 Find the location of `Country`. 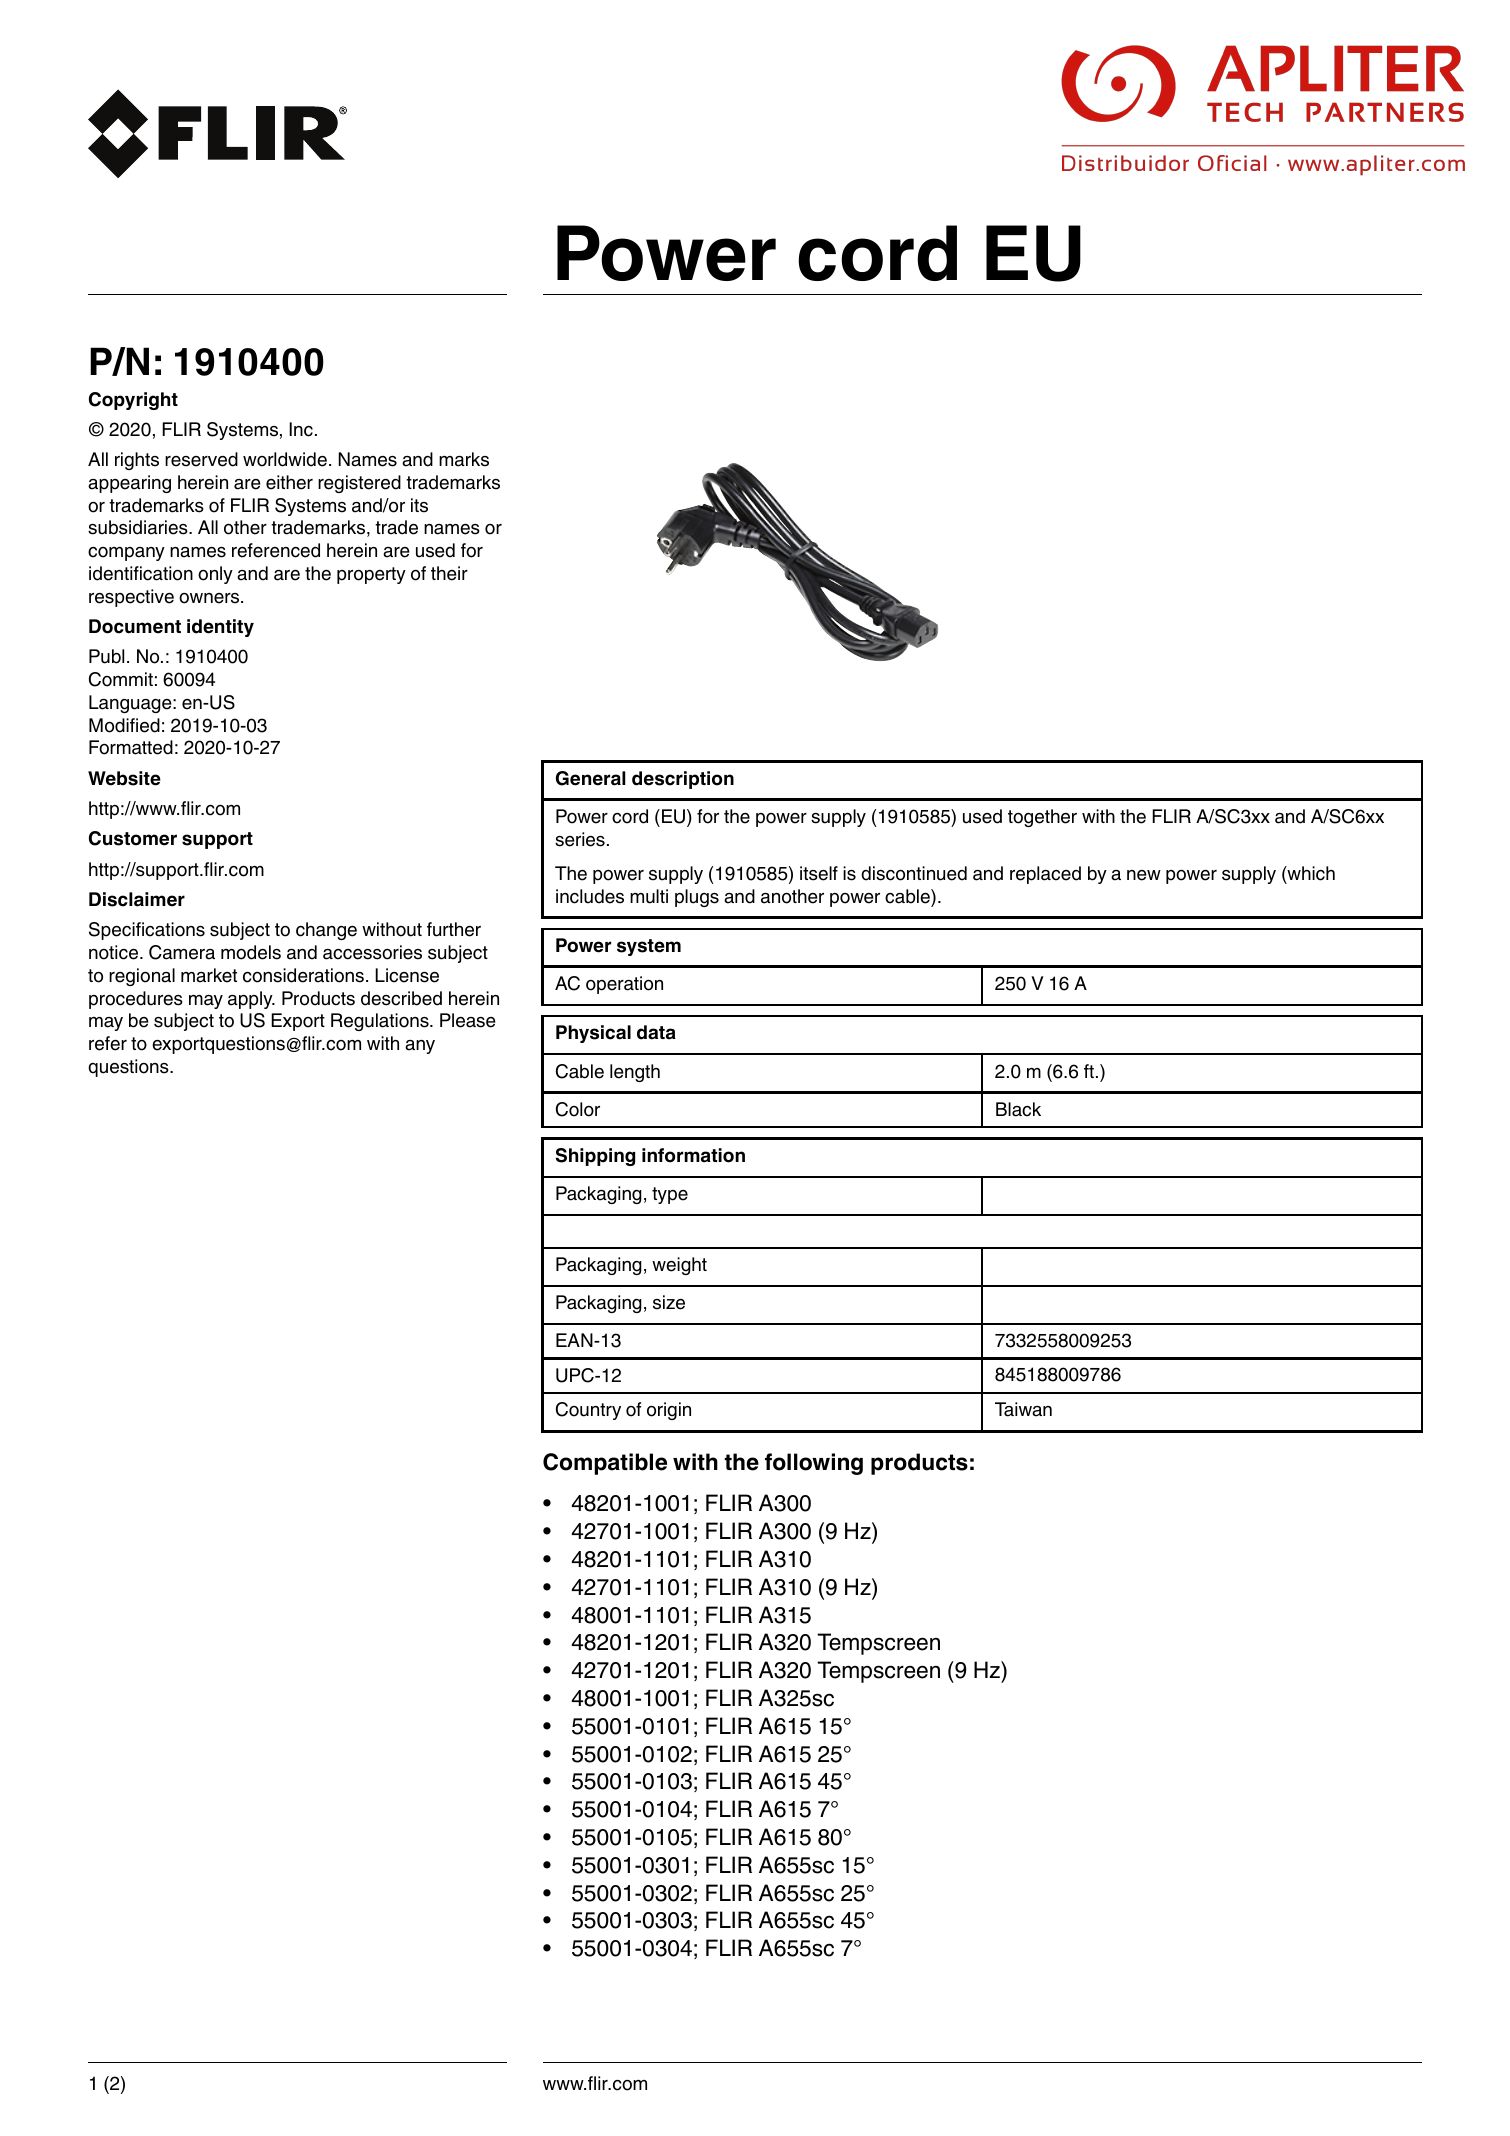

Country is located at coordinates (588, 1411).
